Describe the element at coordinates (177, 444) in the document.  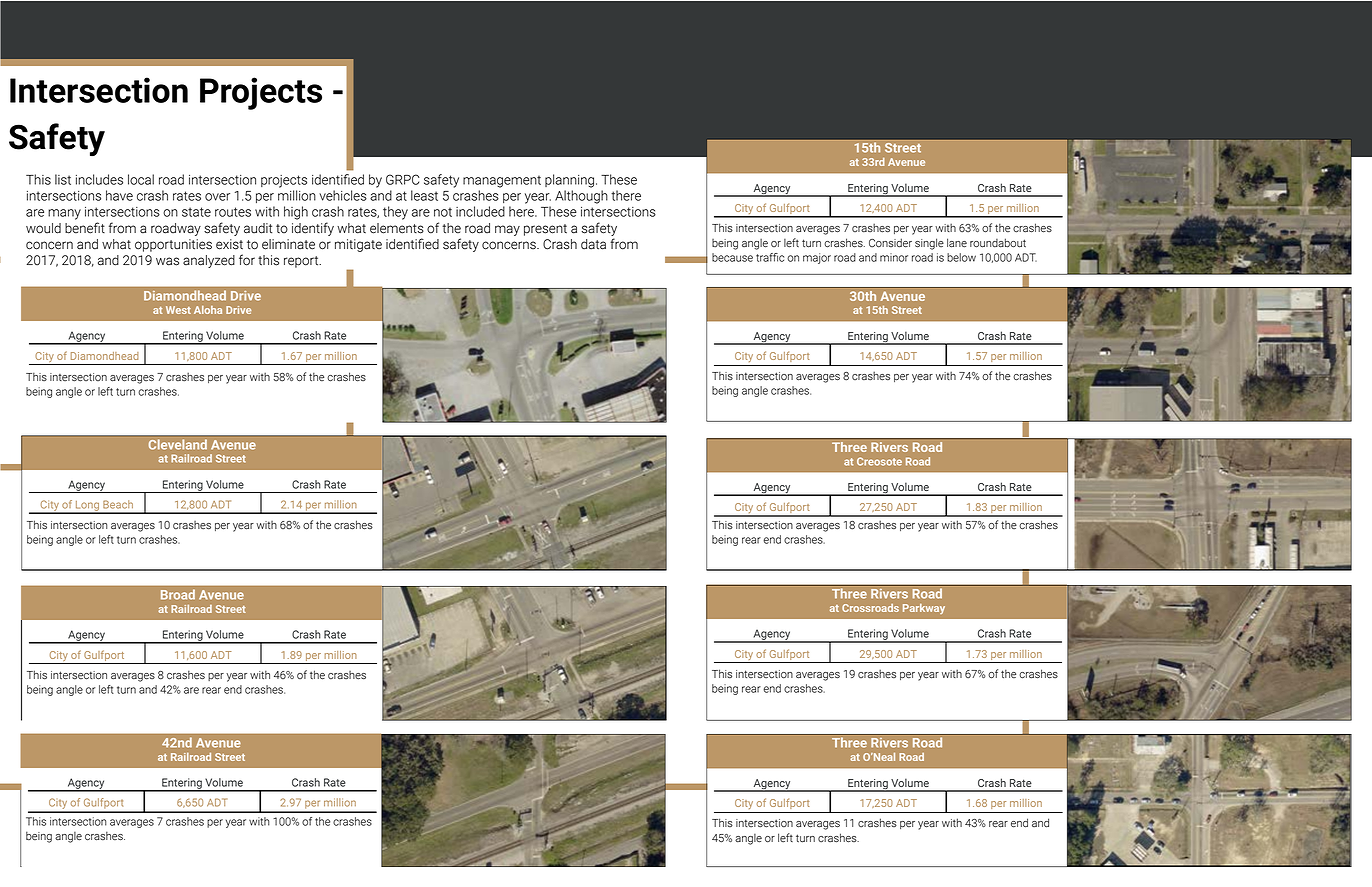
I see `Cleveland` at that location.
